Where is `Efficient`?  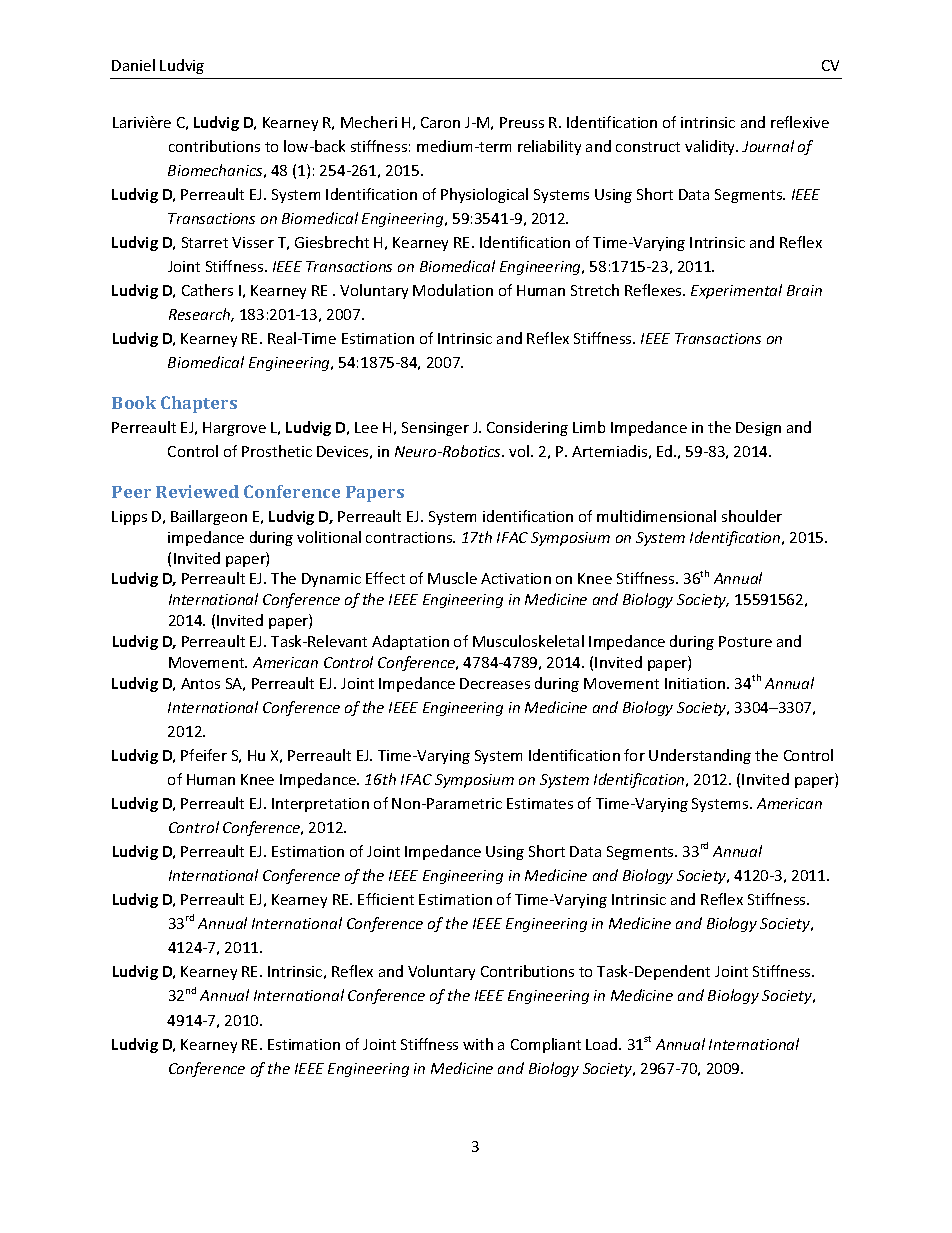
Efficient is located at coordinates (386, 899).
